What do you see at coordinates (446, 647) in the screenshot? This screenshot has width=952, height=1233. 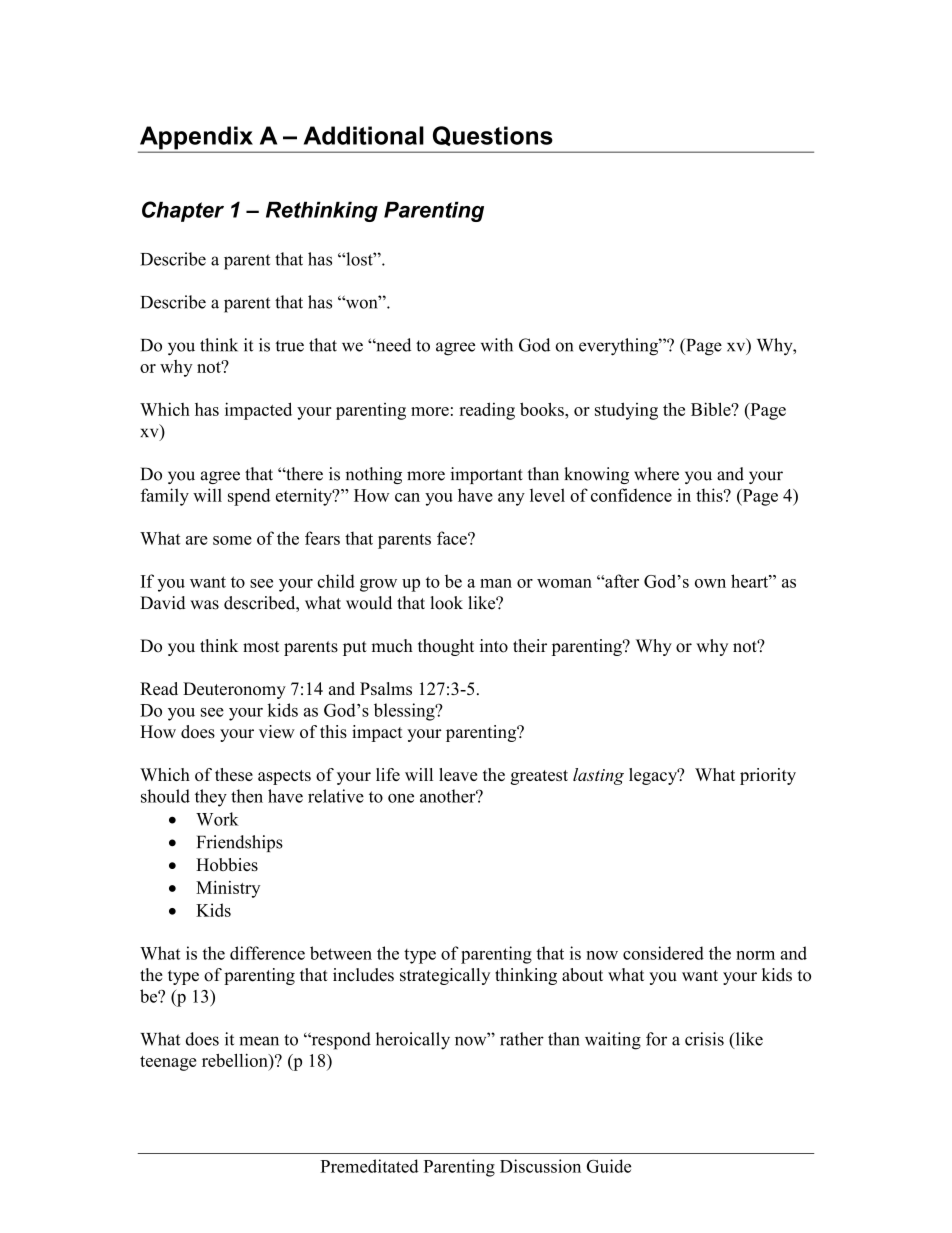 I see `thought` at bounding box center [446, 647].
